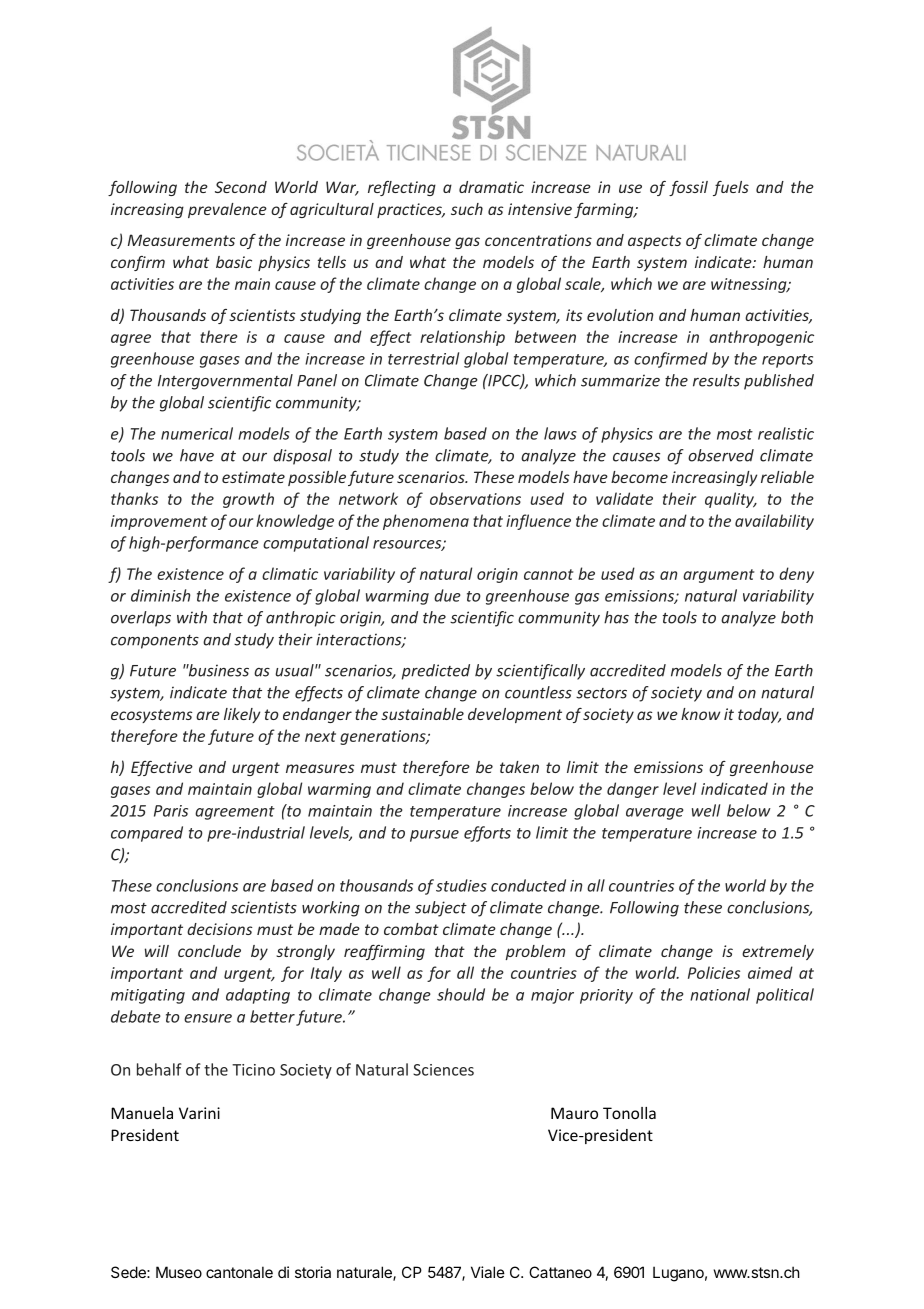 The height and width of the screenshot is (1309, 924). What do you see at coordinates (721, 455) in the screenshot?
I see `observed` at bounding box center [721, 455].
